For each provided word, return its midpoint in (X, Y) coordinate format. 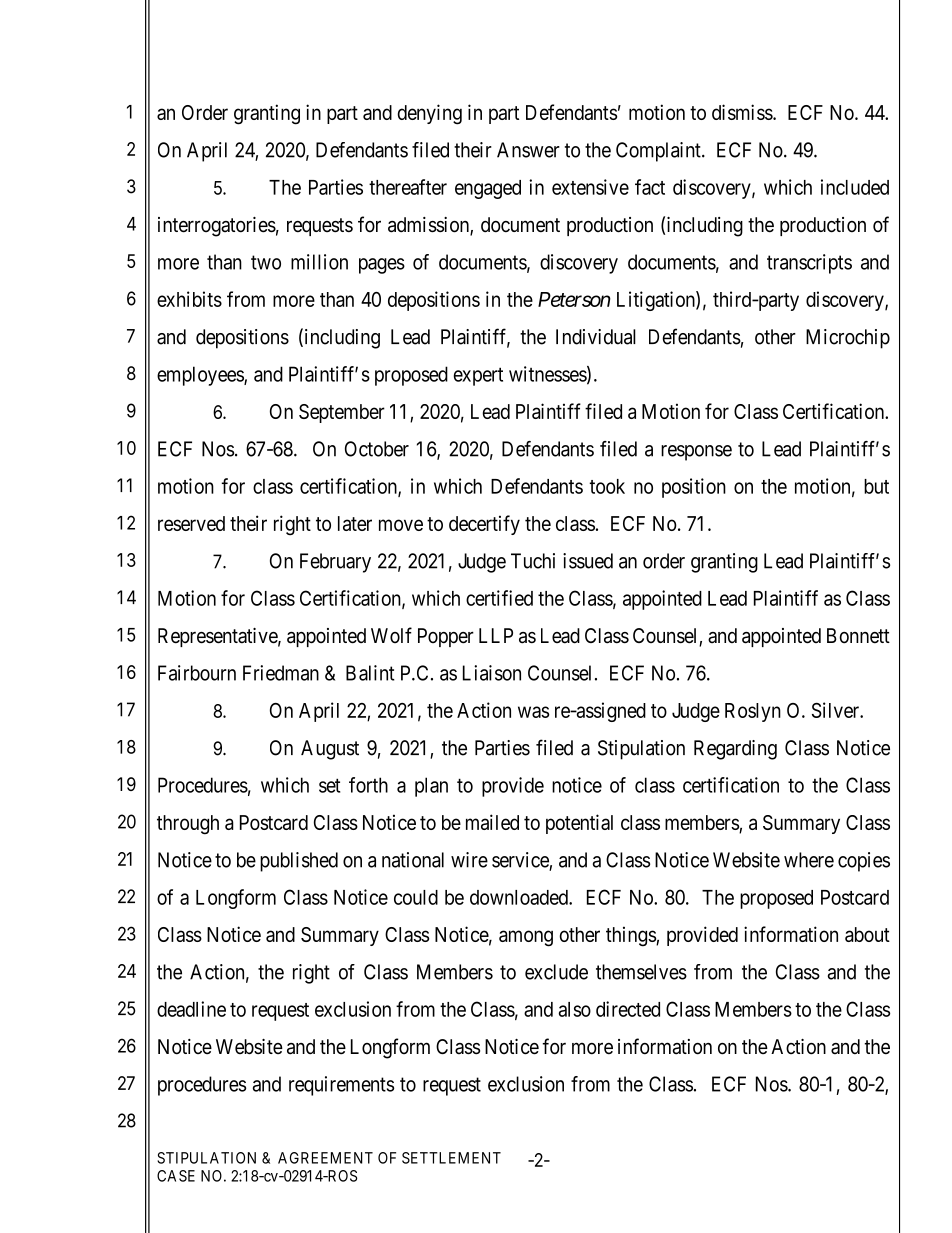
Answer (528, 150)
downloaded (520, 897)
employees (201, 376)
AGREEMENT (325, 1158)
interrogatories (217, 227)
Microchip (848, 339)
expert (478, 376)
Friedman (281, 673)
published (299, 862)
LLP (496, 635)
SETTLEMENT (451, 1158)
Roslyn (753, 712)
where (809, 860)
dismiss (743, 112)
